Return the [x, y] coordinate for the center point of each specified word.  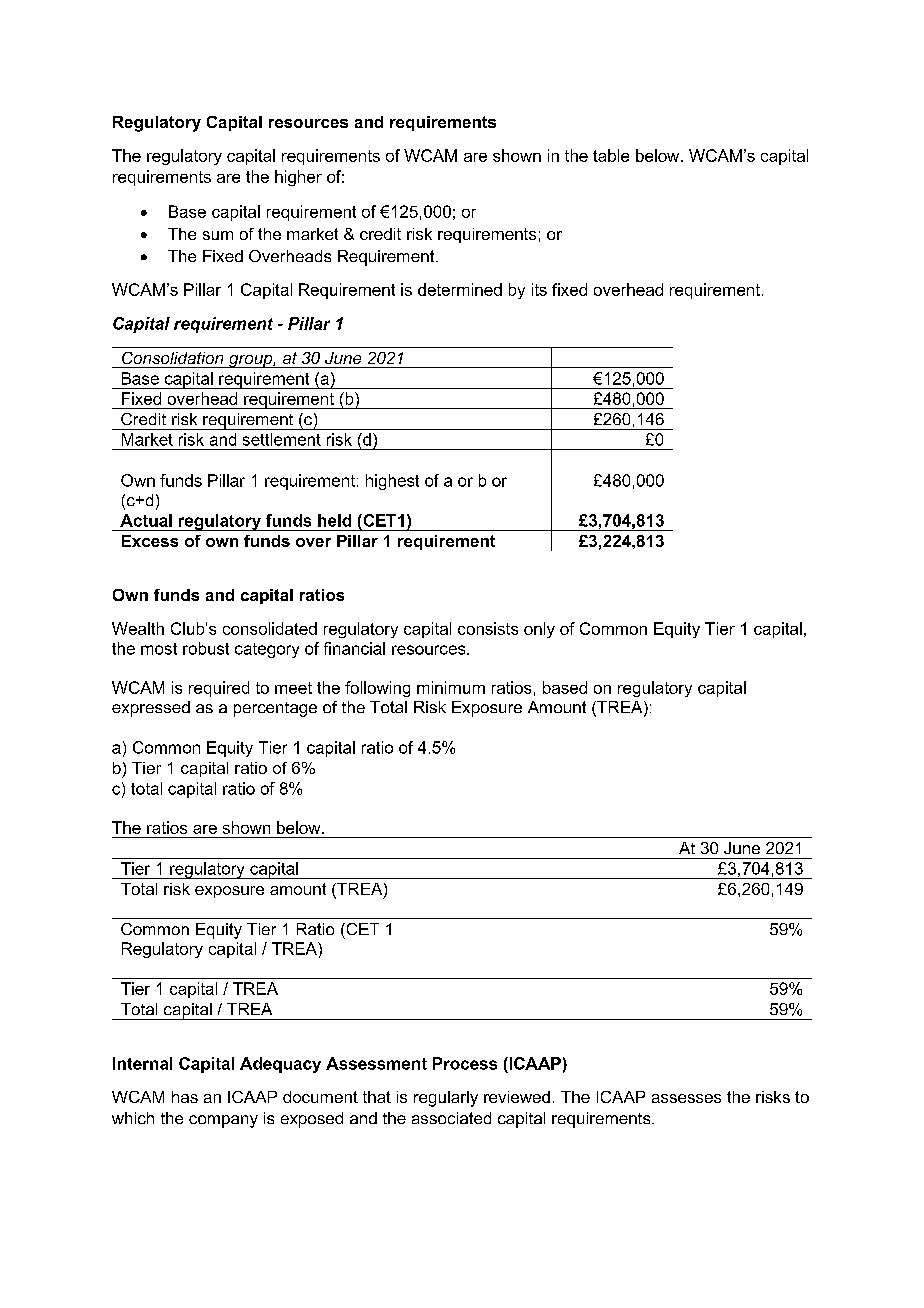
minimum [451, 687]
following [377, 689]
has [185, 1097]
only [539, 630]
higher [298, 178]
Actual [146, 520]
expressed [151, 709]
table [611, 155]
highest [392, 482]
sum [218, 235]
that [377, 1097]
